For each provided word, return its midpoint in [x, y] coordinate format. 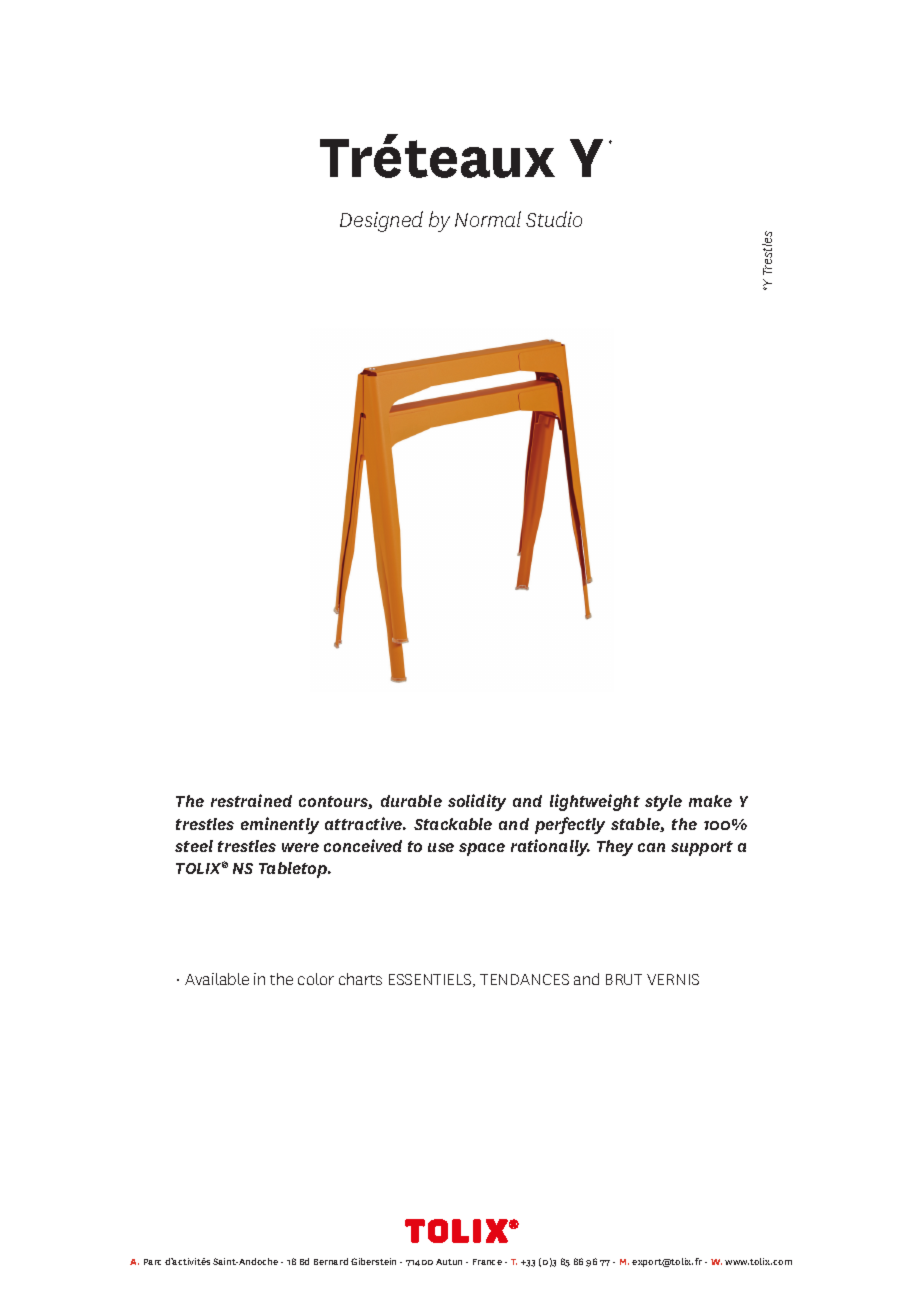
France [487, 1262]
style [663, 803]
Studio [554, 219]
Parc [152, 1262]
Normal [488, 219]
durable [411, 801]
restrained [251, 800]
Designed [381, 221]
